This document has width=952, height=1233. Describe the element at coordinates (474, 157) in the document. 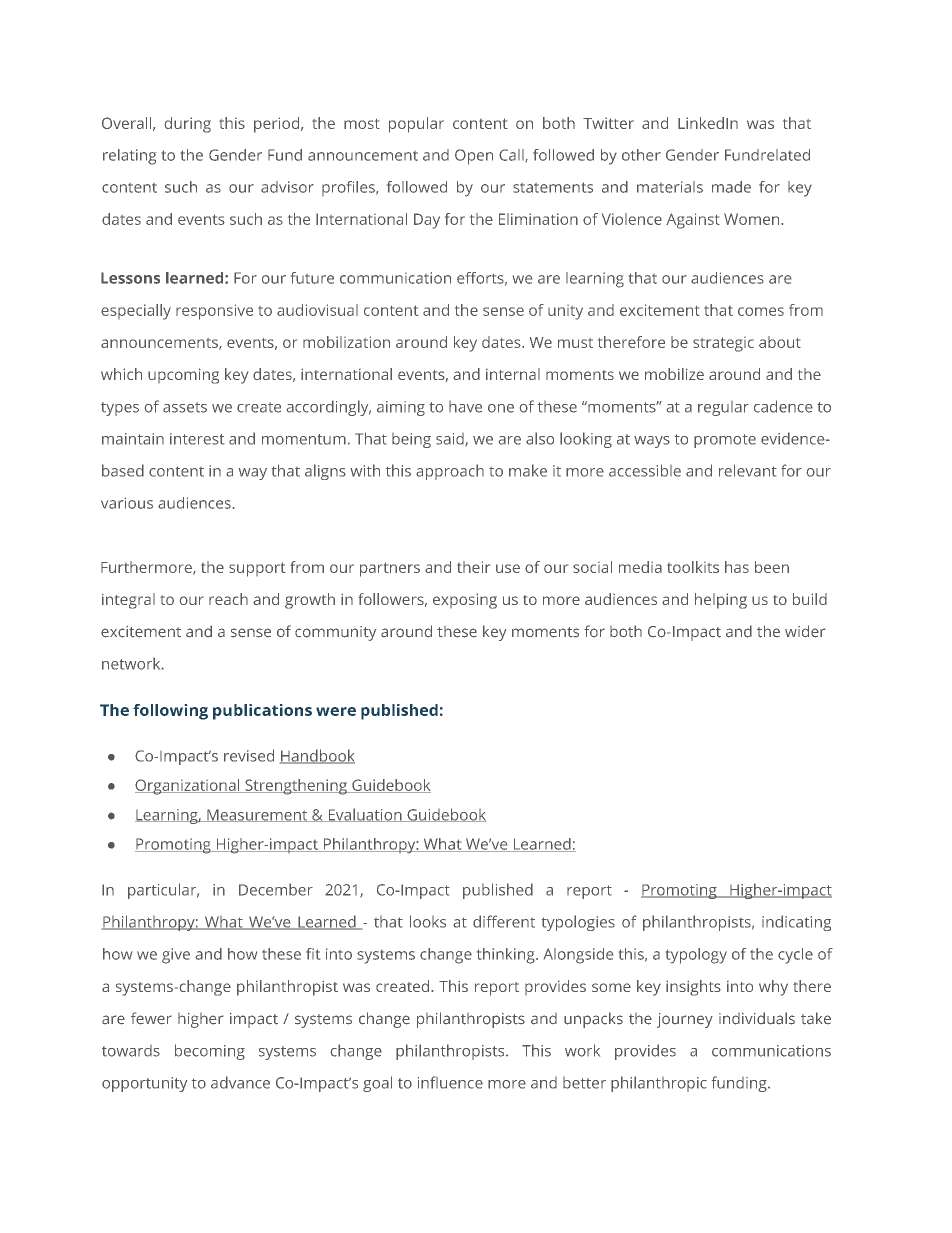

I see `Open` at that location.
